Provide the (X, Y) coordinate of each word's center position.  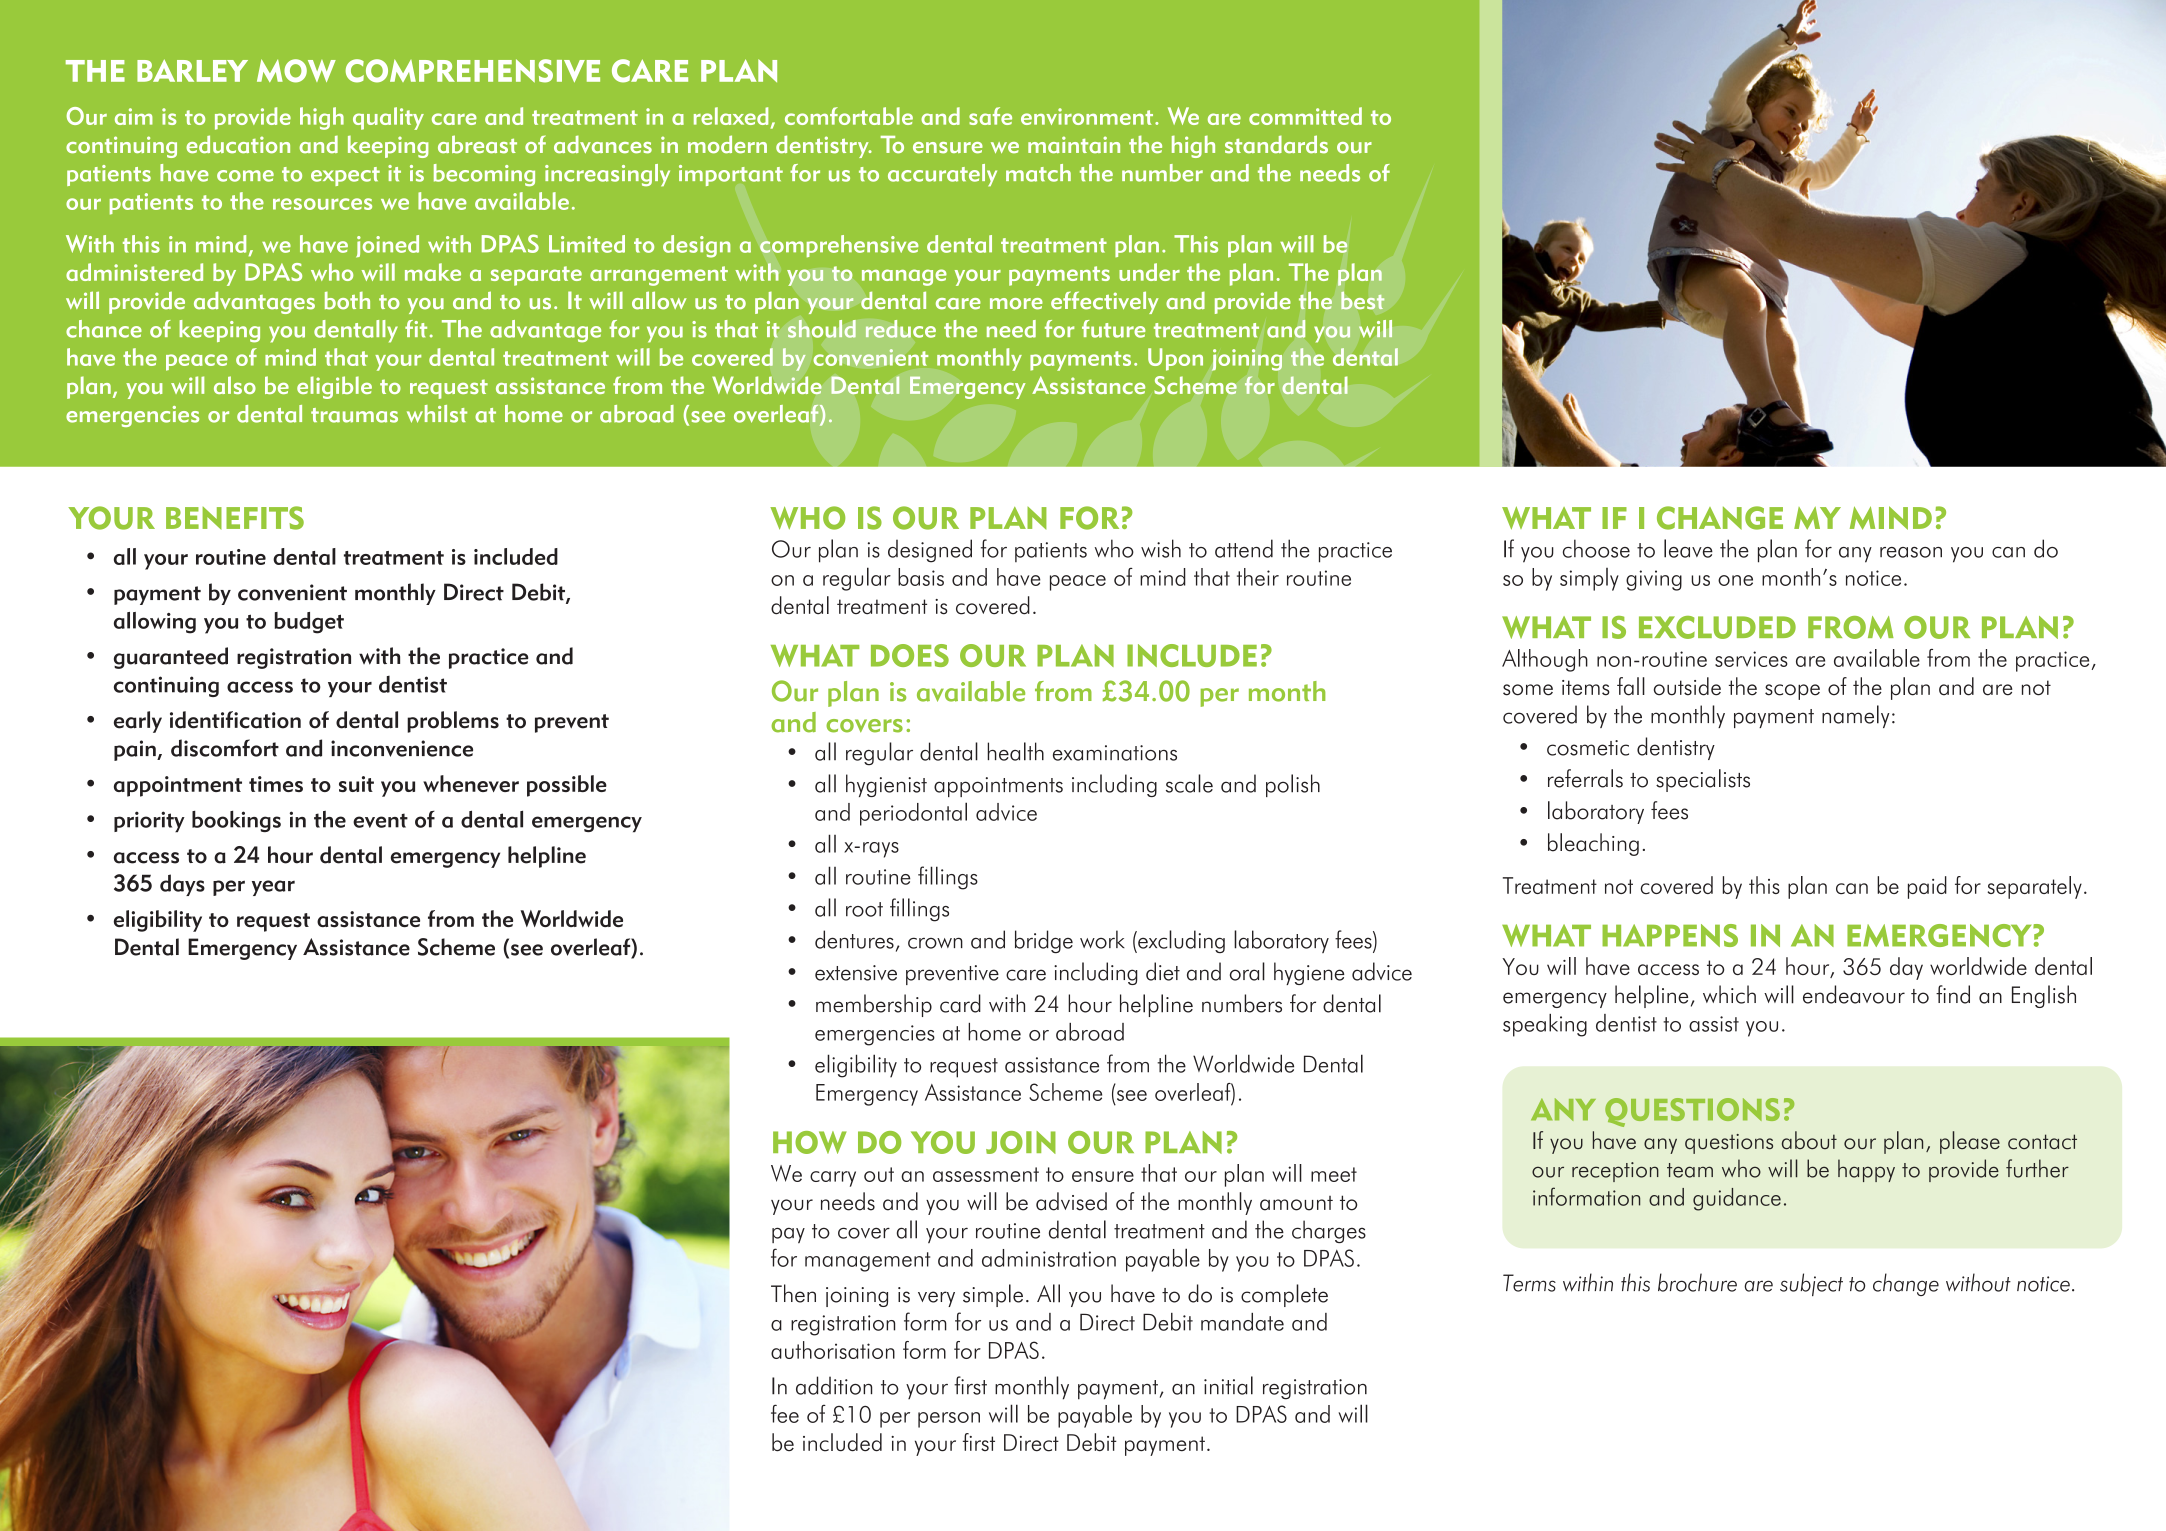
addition (834, 1385)
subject (1811, 1284)
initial (1228, 1385)
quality (388, 118)
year (273, 888)
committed (1305, 116)
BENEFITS (235, 518)
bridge (1044, 941)
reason (1911, 552)
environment (1088, 116)
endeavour (1854, 994)
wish (1161, 548)
